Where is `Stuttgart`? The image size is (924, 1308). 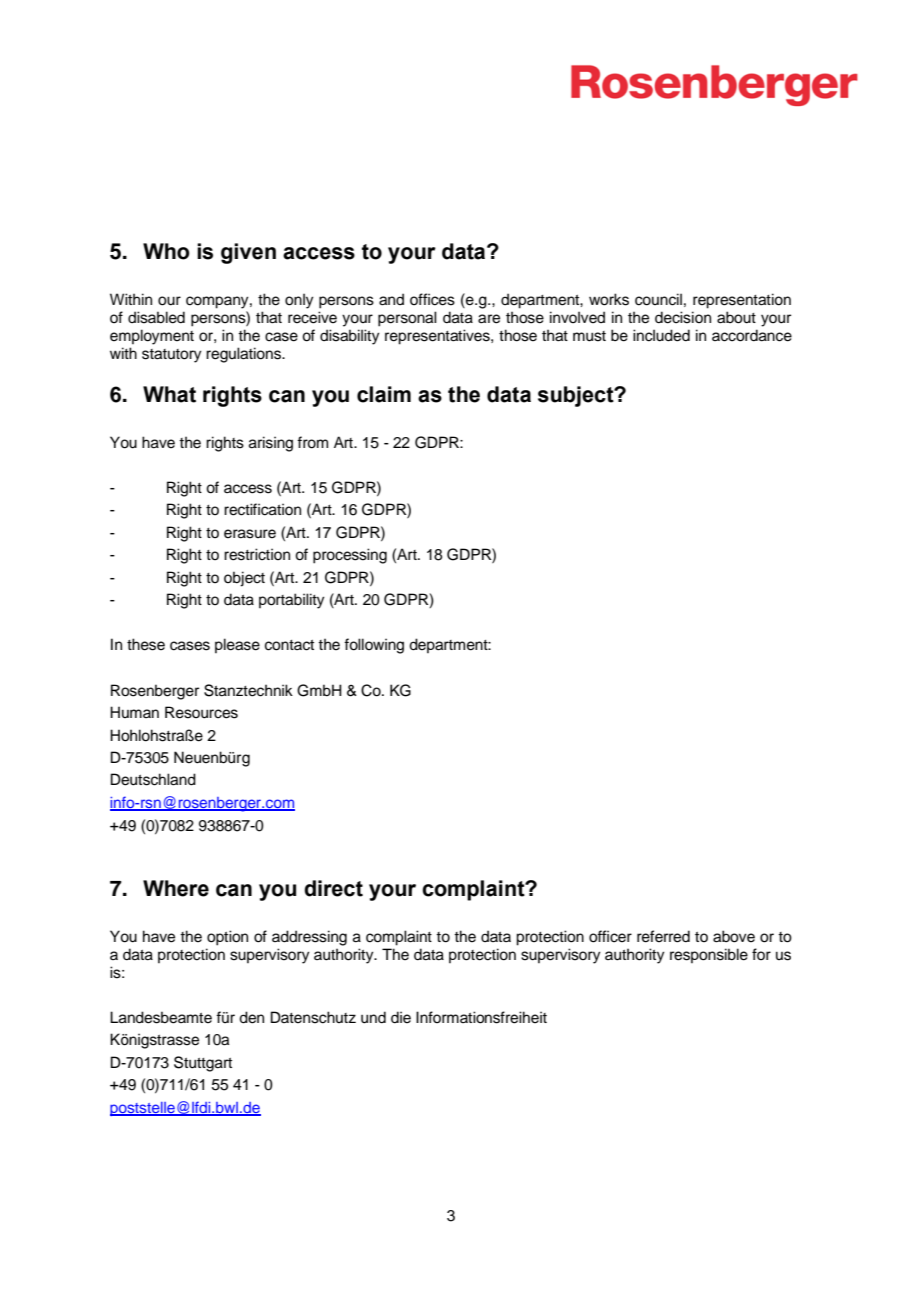
Stuttgart is located at coordinates (203, 1064).
